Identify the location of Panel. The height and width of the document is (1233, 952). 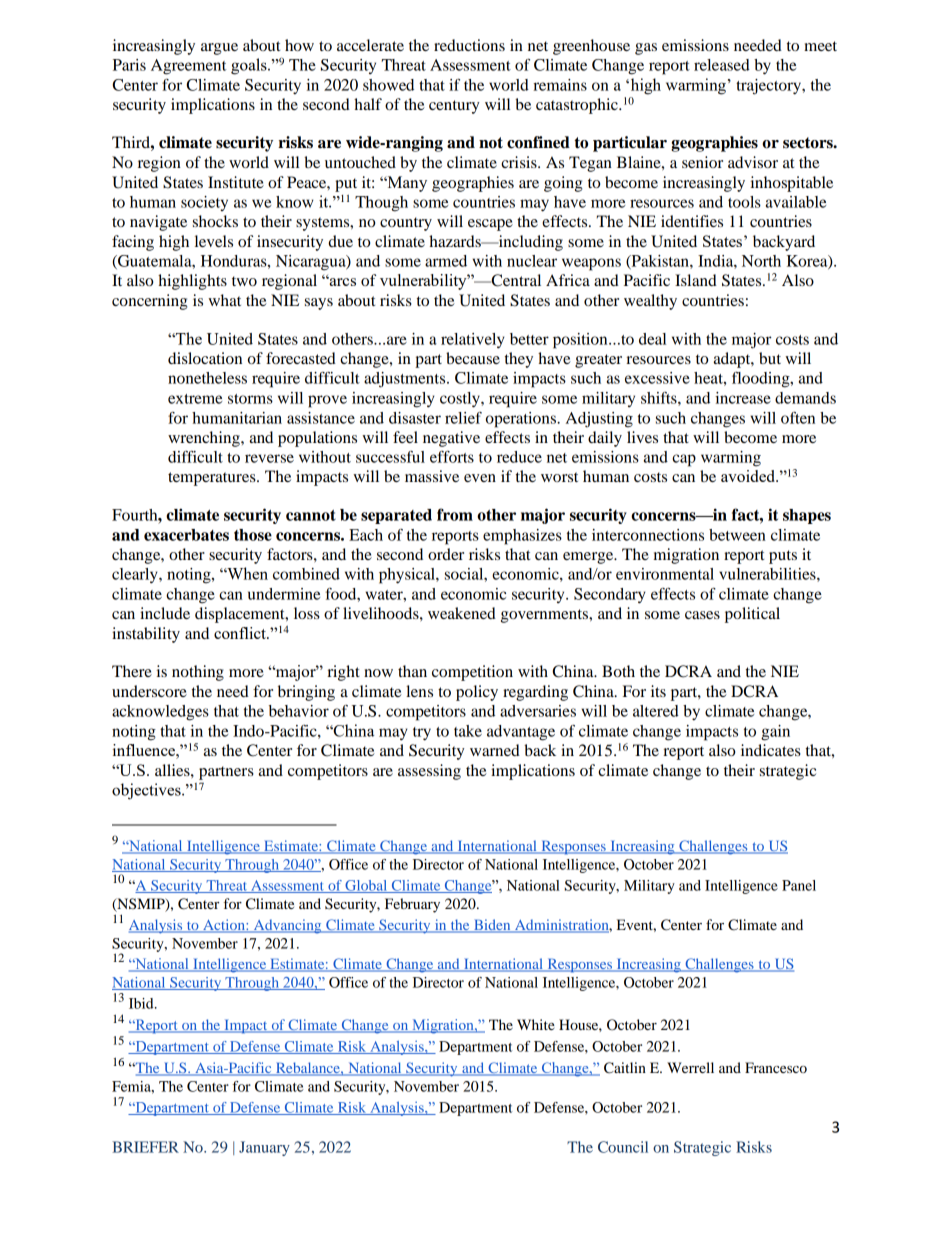
(799, 885).
